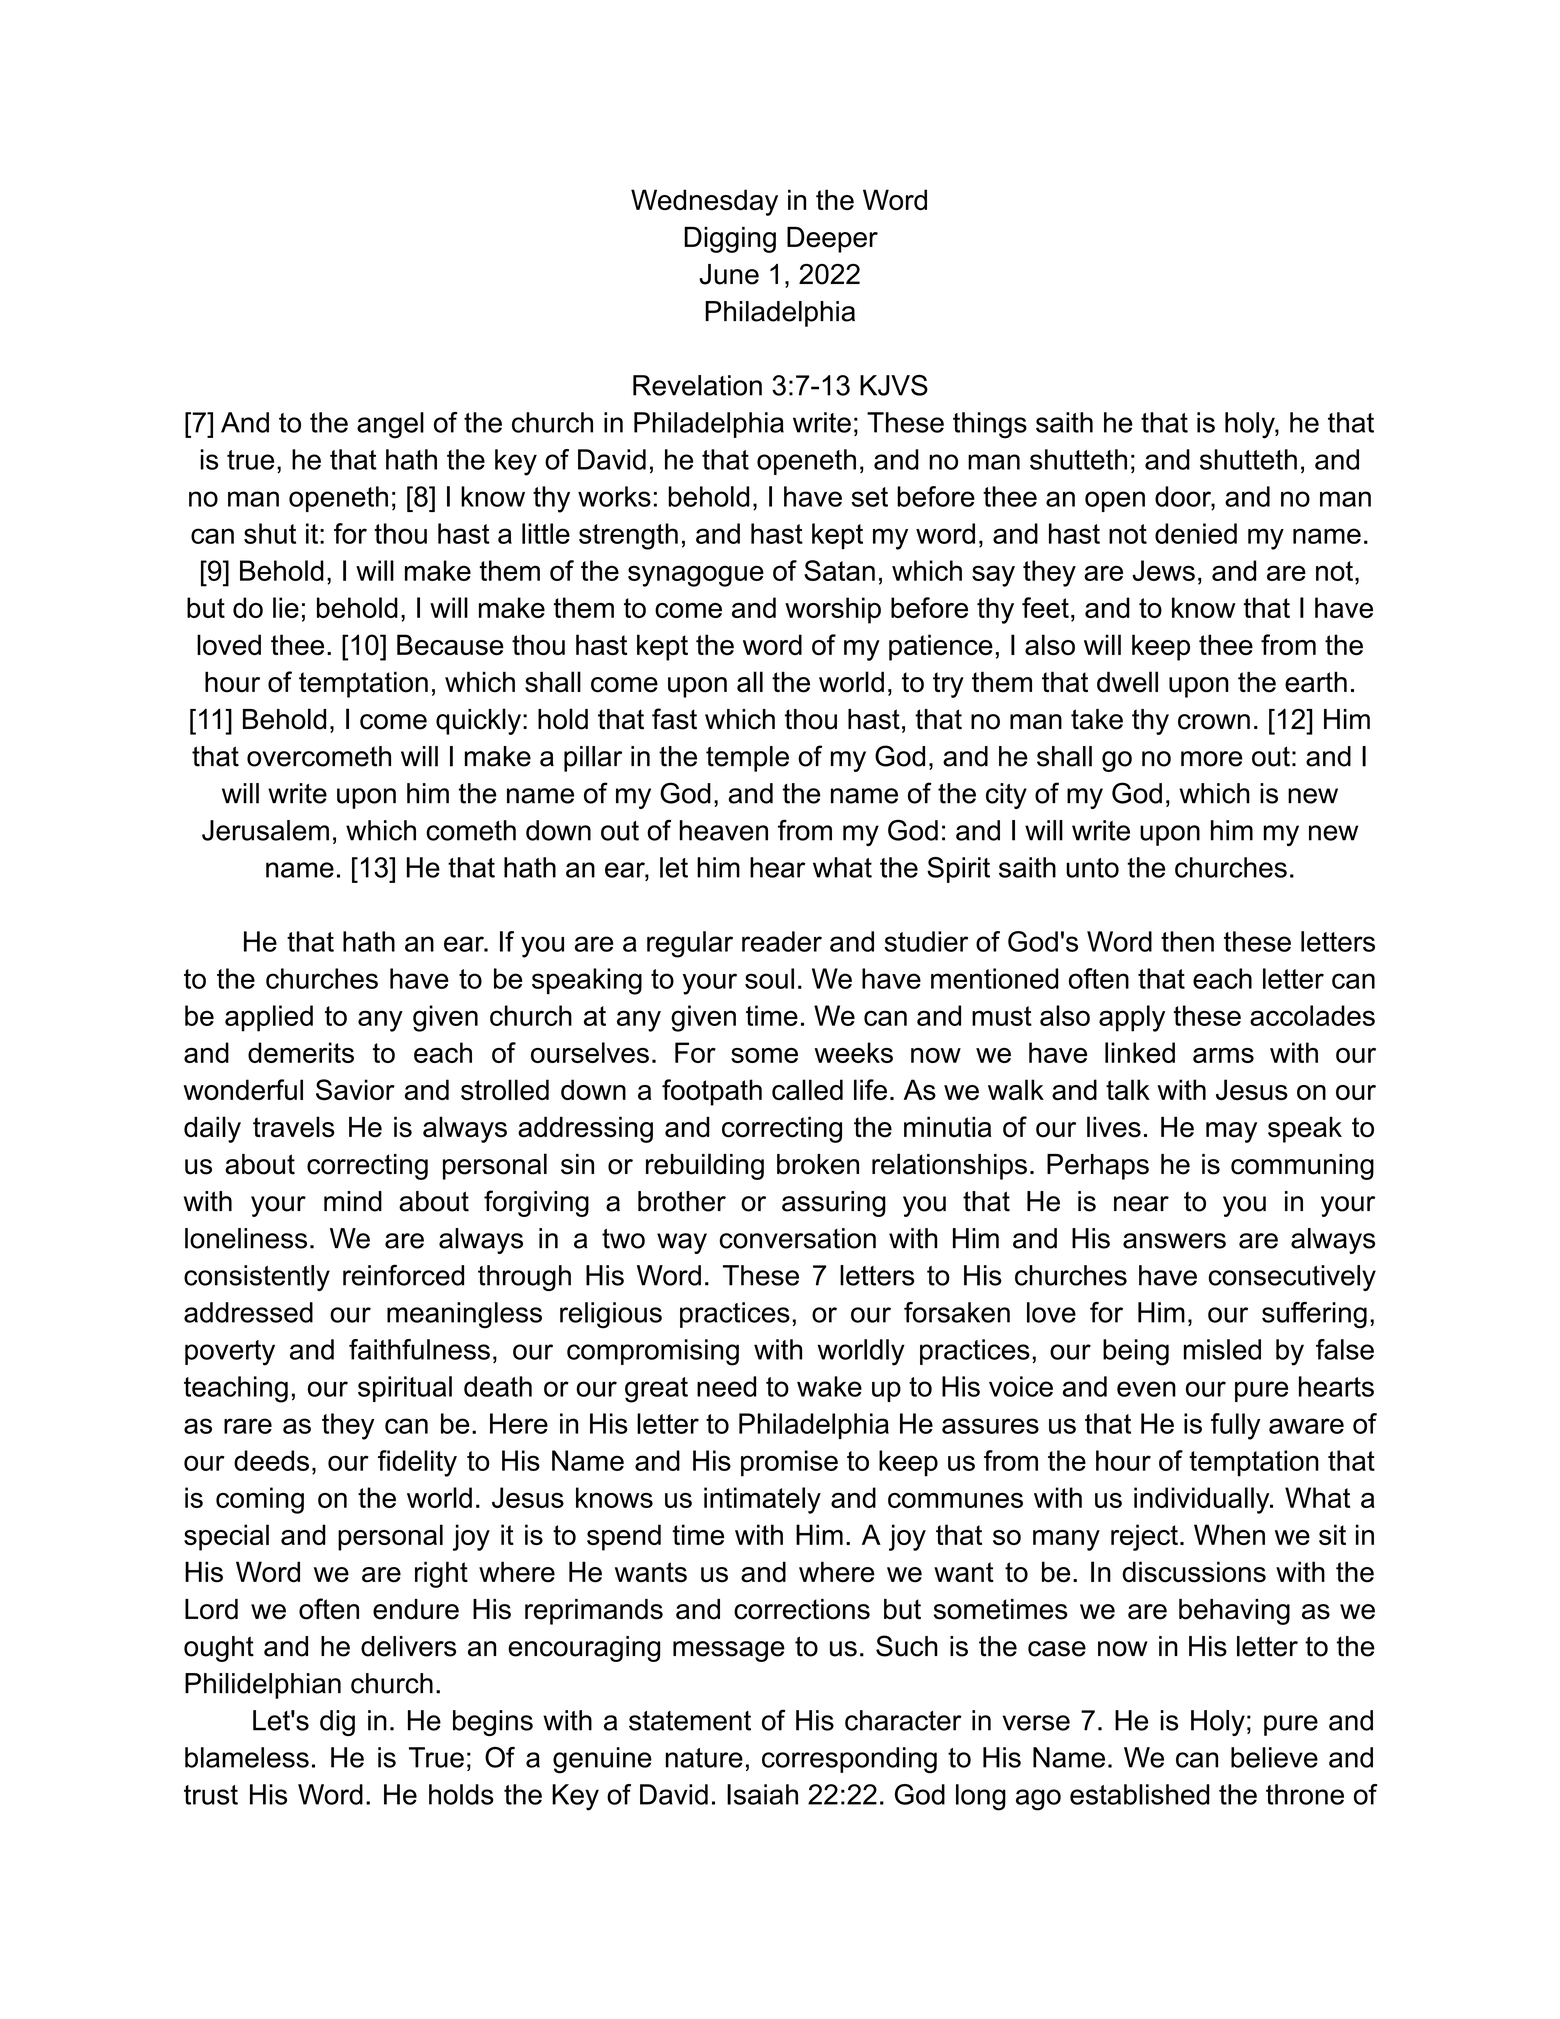 This screenshot has height=2019, width=1560. I want to click on soul, so click(769, 978).
